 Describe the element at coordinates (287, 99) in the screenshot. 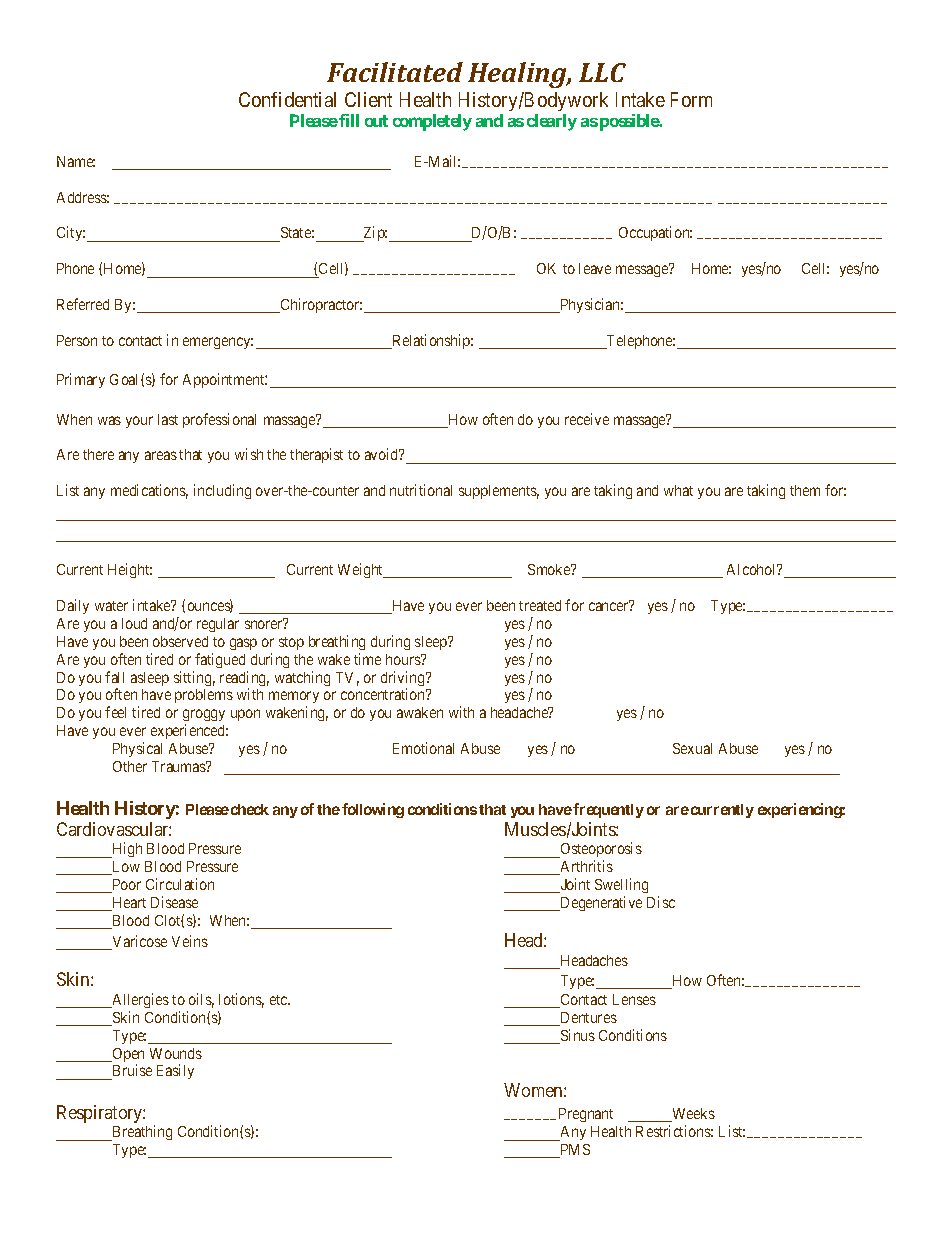

I see `Confidential` at that location.
